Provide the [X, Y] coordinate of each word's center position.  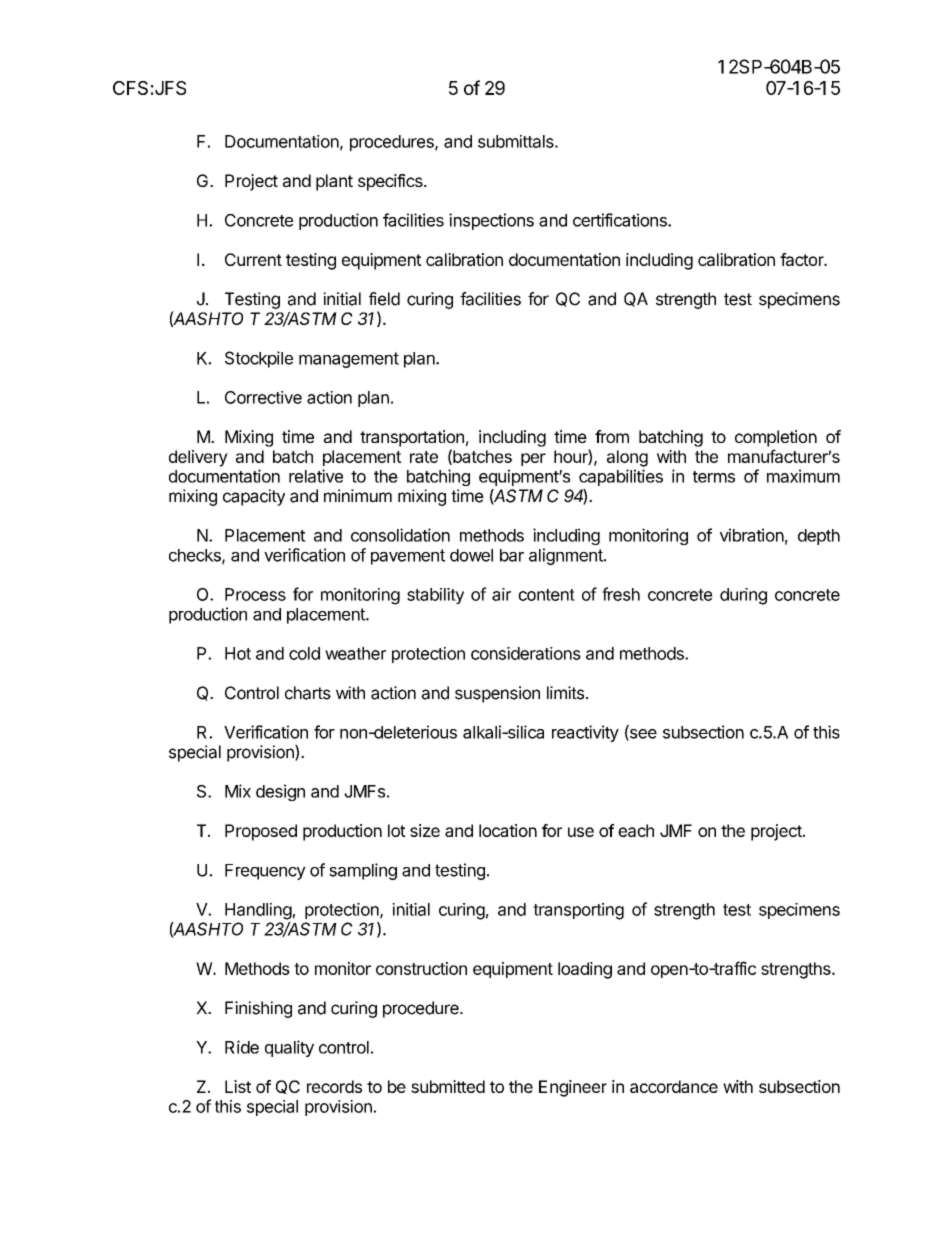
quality [289, 1048]
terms [714, 477]
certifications [621, 220]
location [508, 830]
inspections [491, 221]
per [533, 459]
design [280, 792]
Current [253, 259]
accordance [674, 1086]
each [636, 830]
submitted [448, 1086]
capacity [254, 497]
